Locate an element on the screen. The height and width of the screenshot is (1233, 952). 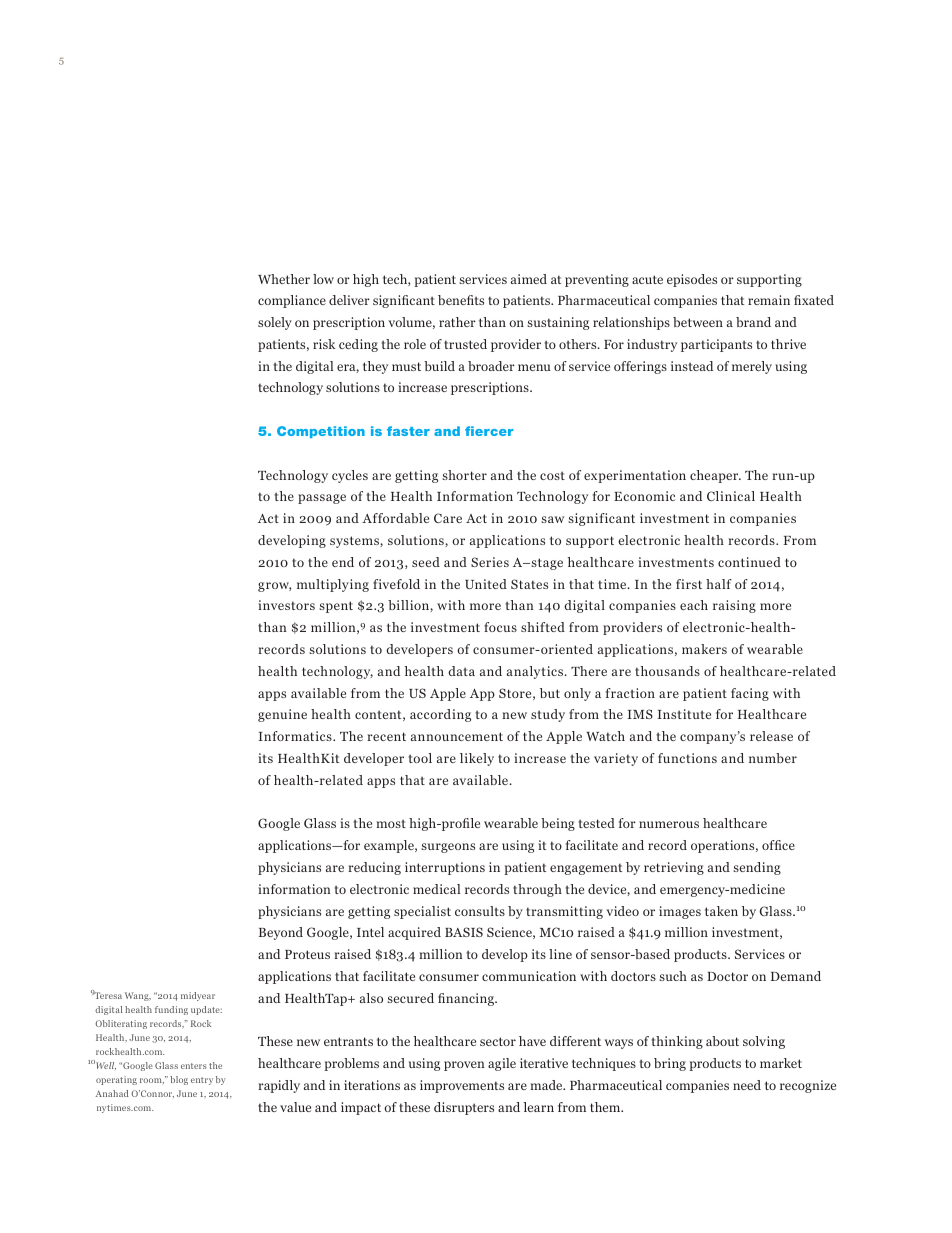
brand is located at coordinates (753, 322).
